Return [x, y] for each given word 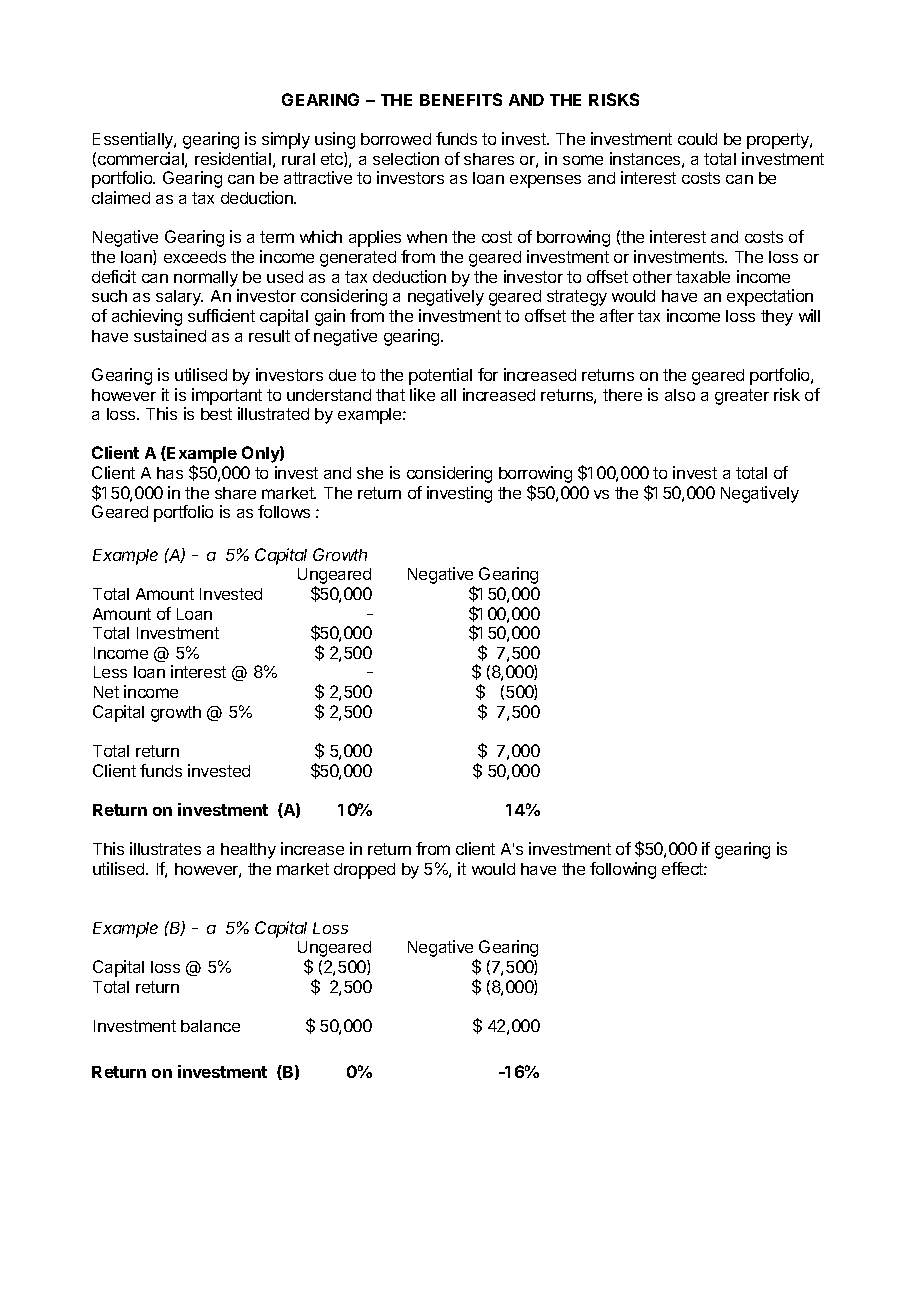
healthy [248, 851]
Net [106, 692]
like [422, 394]
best [216, 414]
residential [233, 158]
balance [210, 1026]
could [697, 139]
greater [742, 397]
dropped [364, 871]
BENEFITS [461, 99]
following [623, 870]
